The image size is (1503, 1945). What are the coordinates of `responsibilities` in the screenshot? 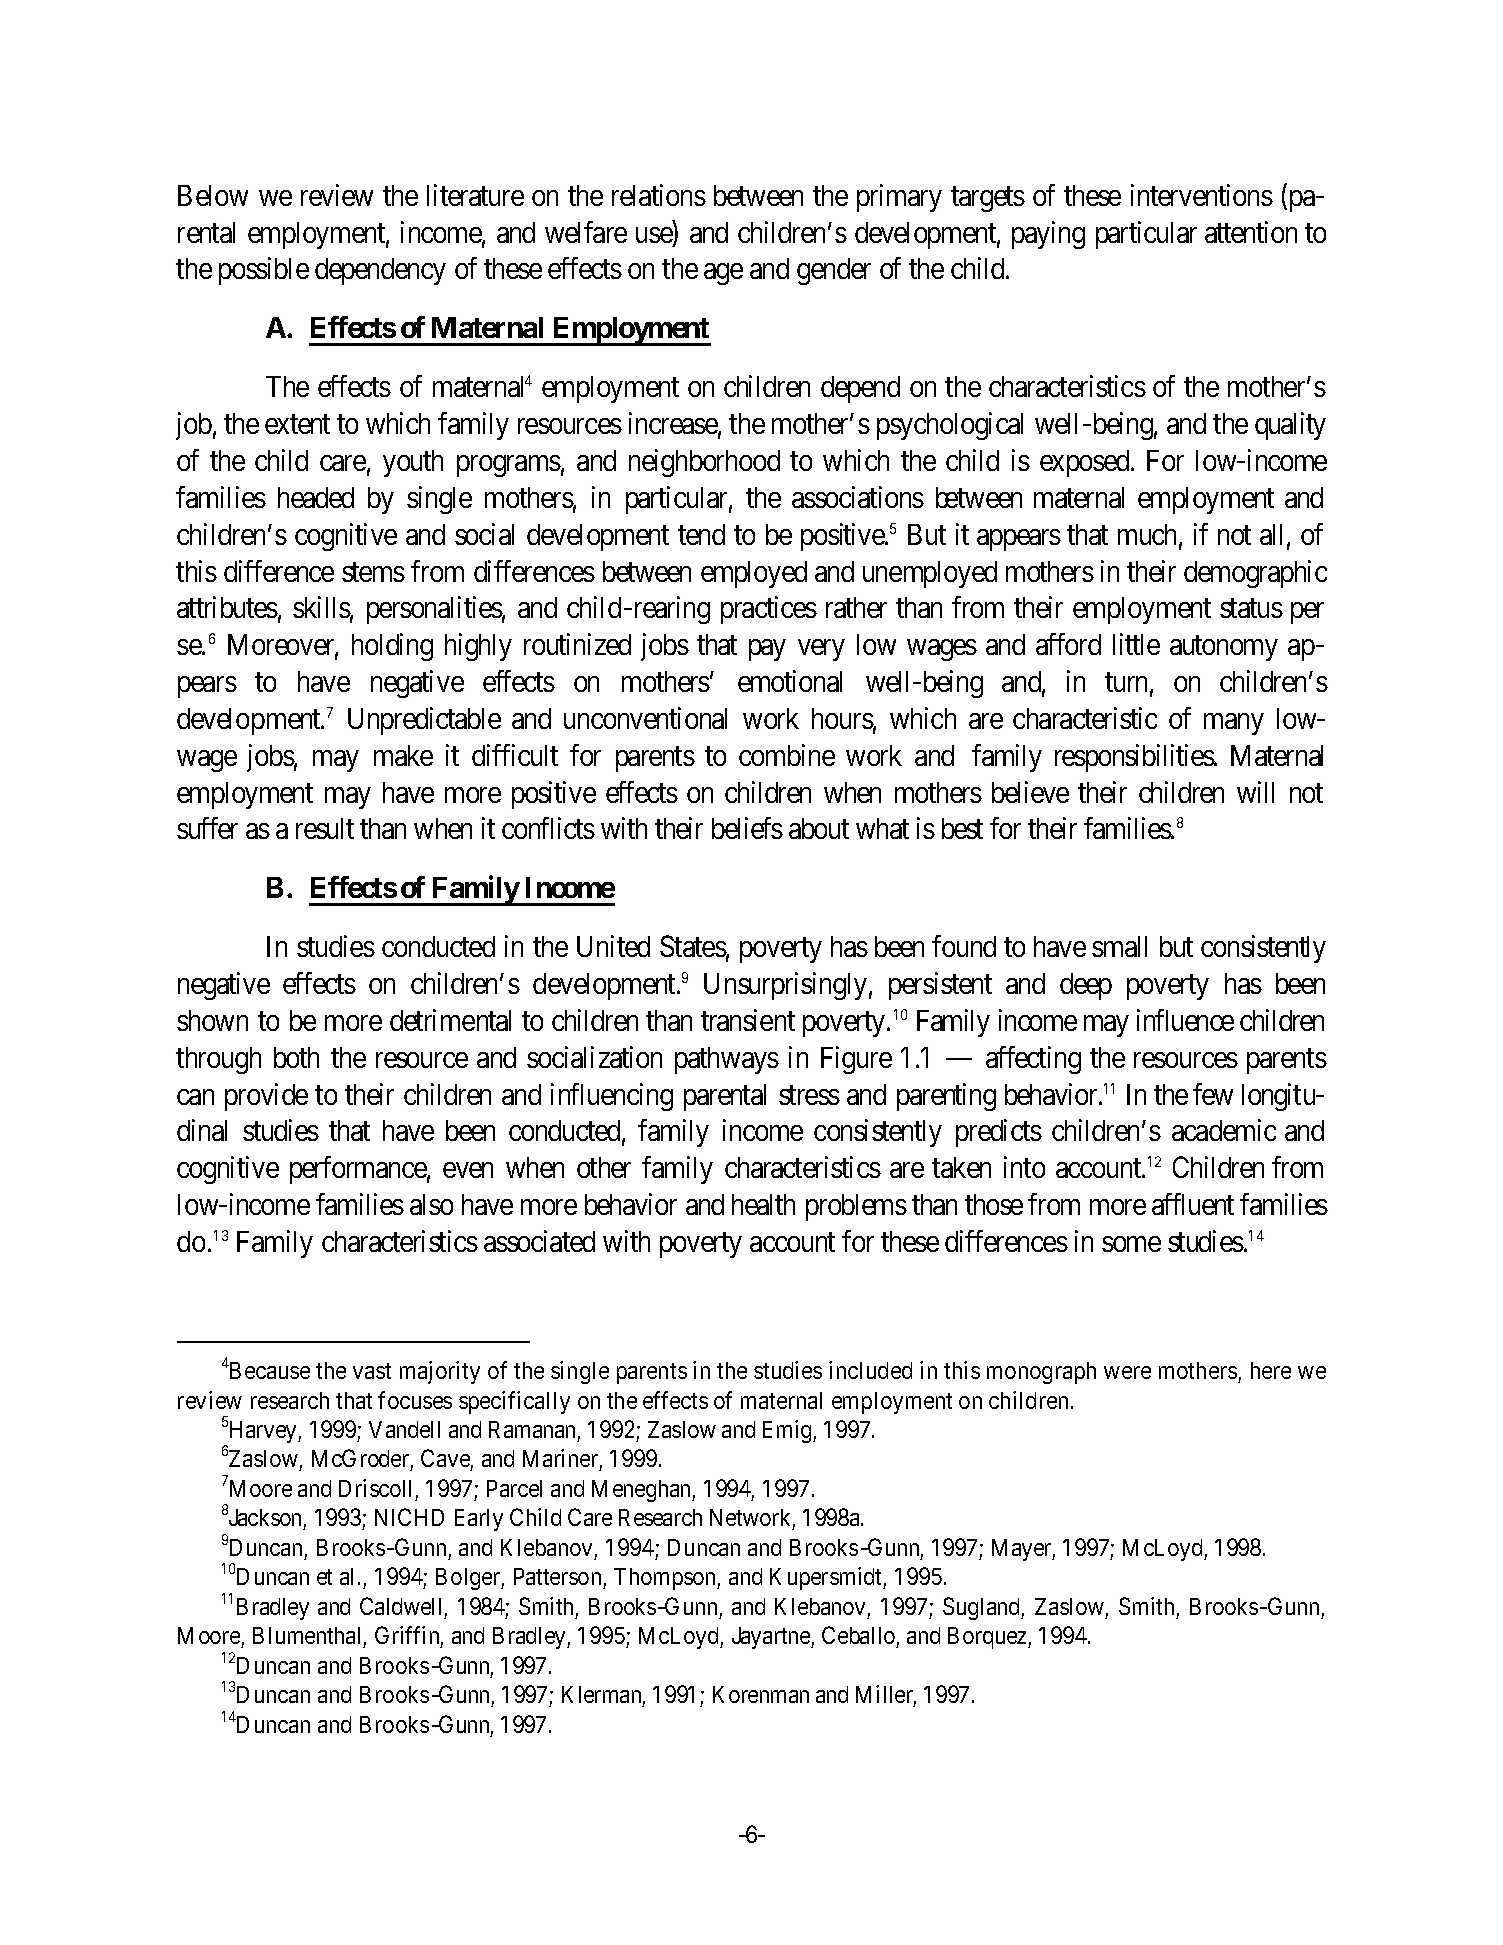 It's located at (1135, 758).
